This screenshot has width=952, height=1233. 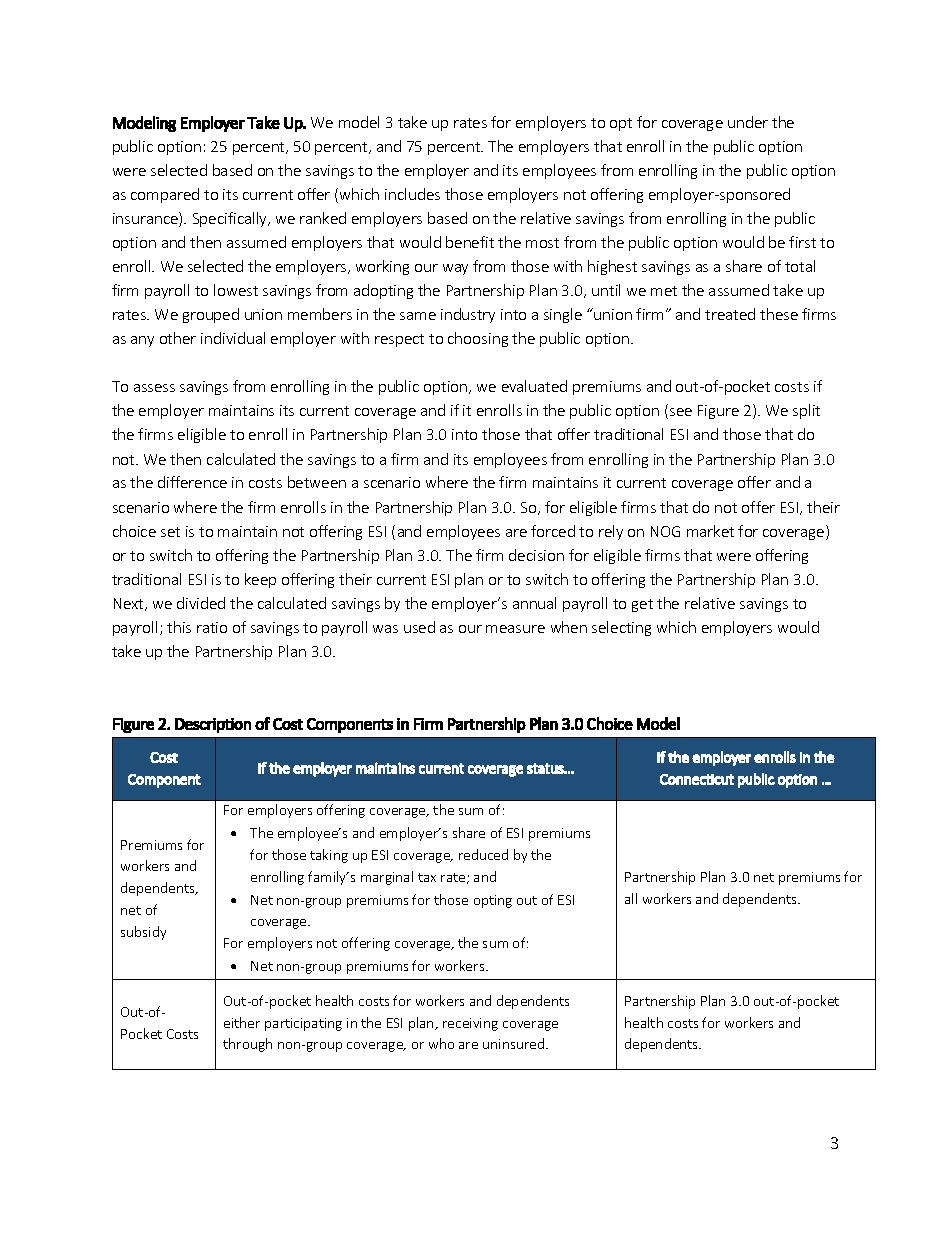 I want to click on under, so click(x=748, y=122).
